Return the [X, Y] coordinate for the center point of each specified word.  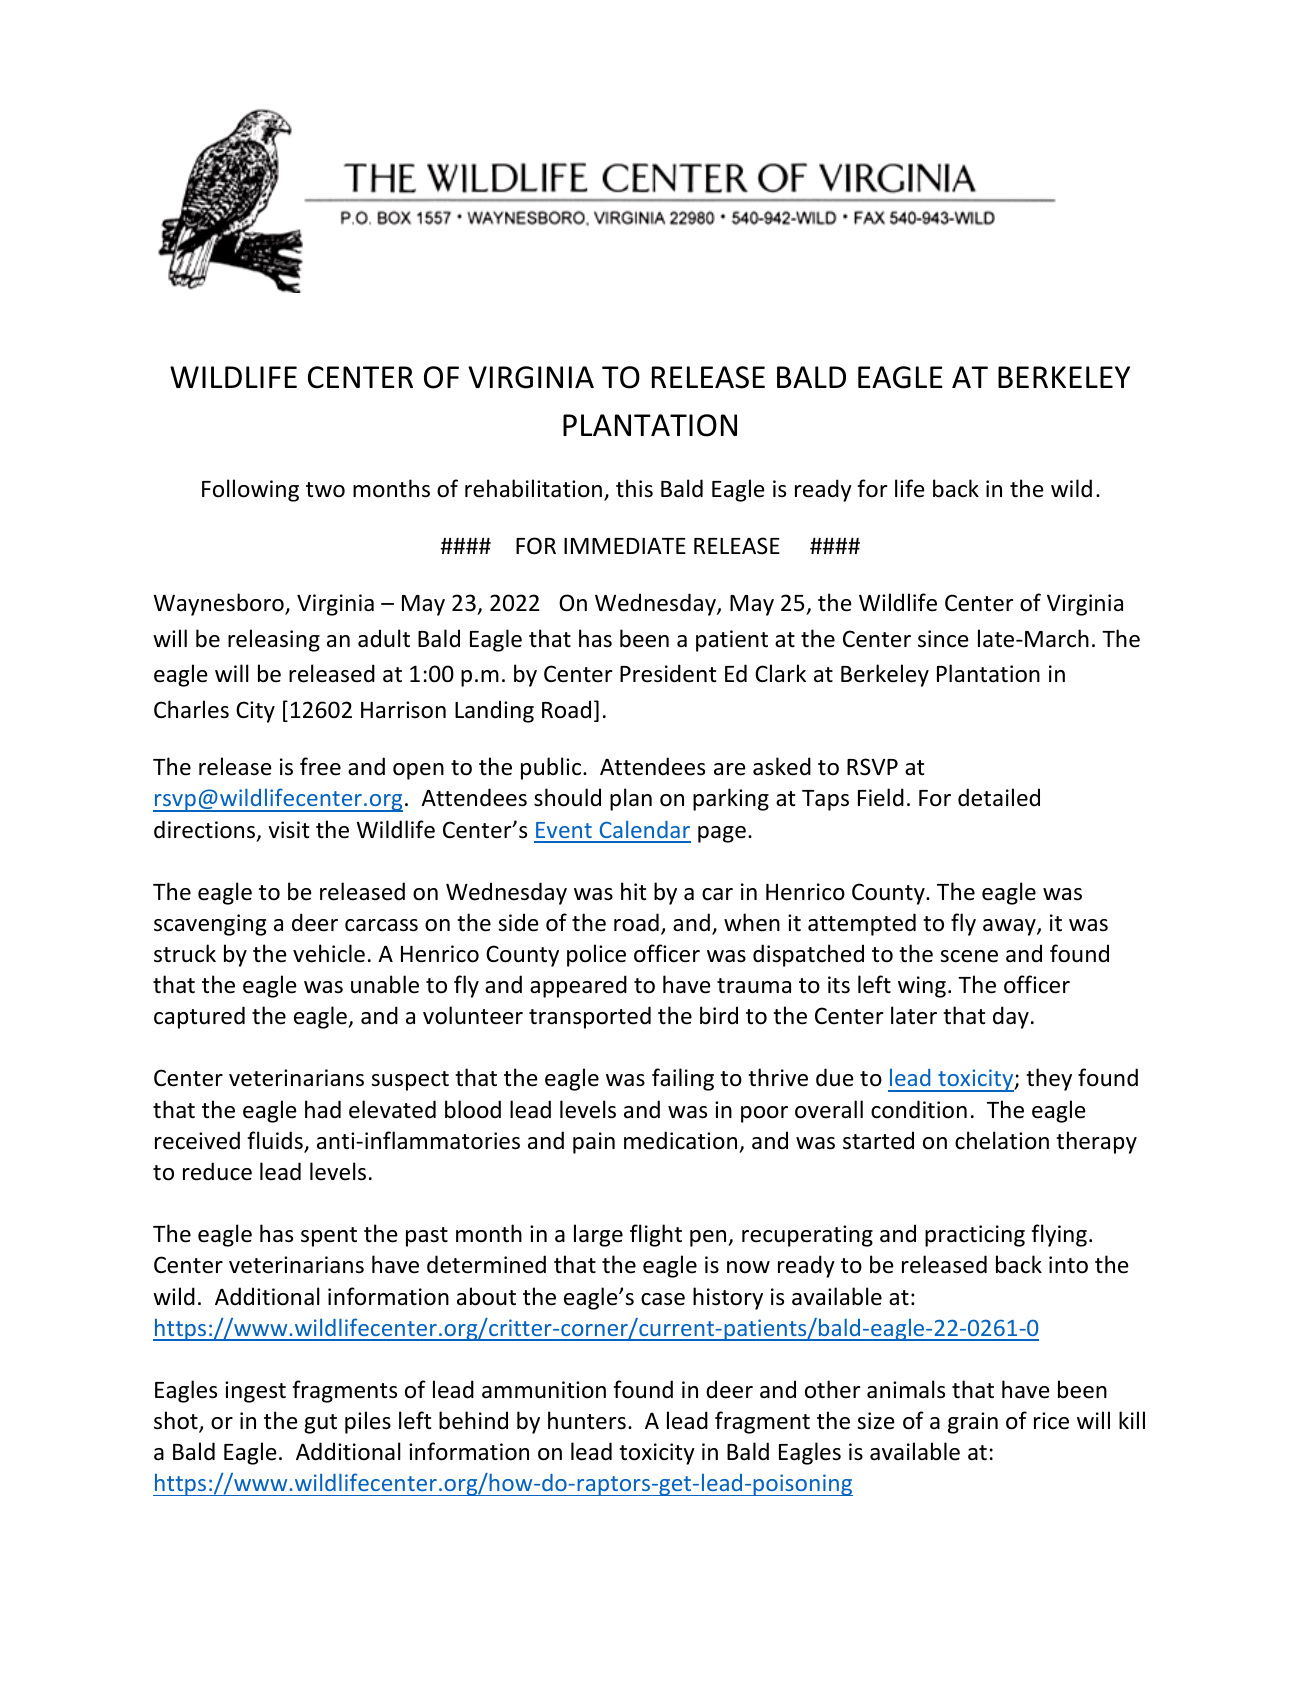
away [1010, 927]
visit [288, 830]
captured [199, 1017]
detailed [999, 797]
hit [633, 891]
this [634, 488]
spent [329, 1237]
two [325, 490]
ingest [255, 1392]
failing [683, 1079]
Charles [191, 709]
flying [1059, 1235]
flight [656, 1235]
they [1049, 1079]
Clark [780, 673]
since [943, 639]
